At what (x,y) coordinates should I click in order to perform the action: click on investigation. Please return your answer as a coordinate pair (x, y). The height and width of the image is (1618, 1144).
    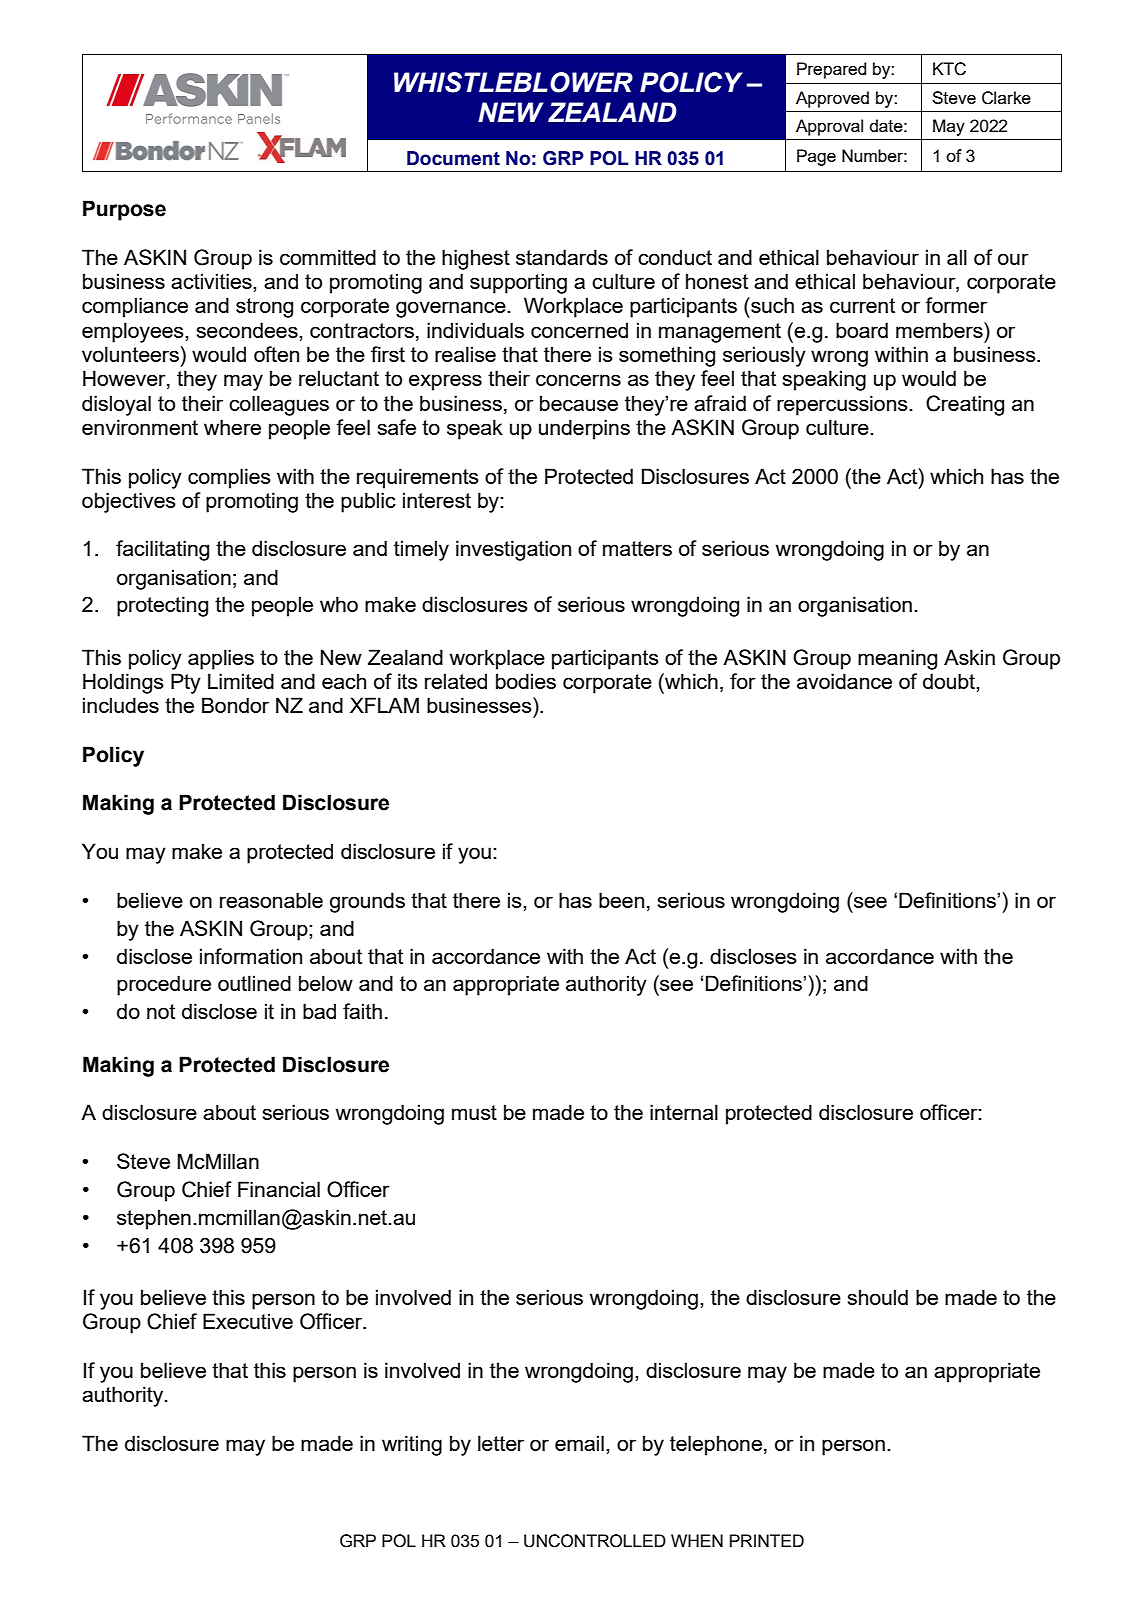
    Looking at the image, I should click on (513, 550).
